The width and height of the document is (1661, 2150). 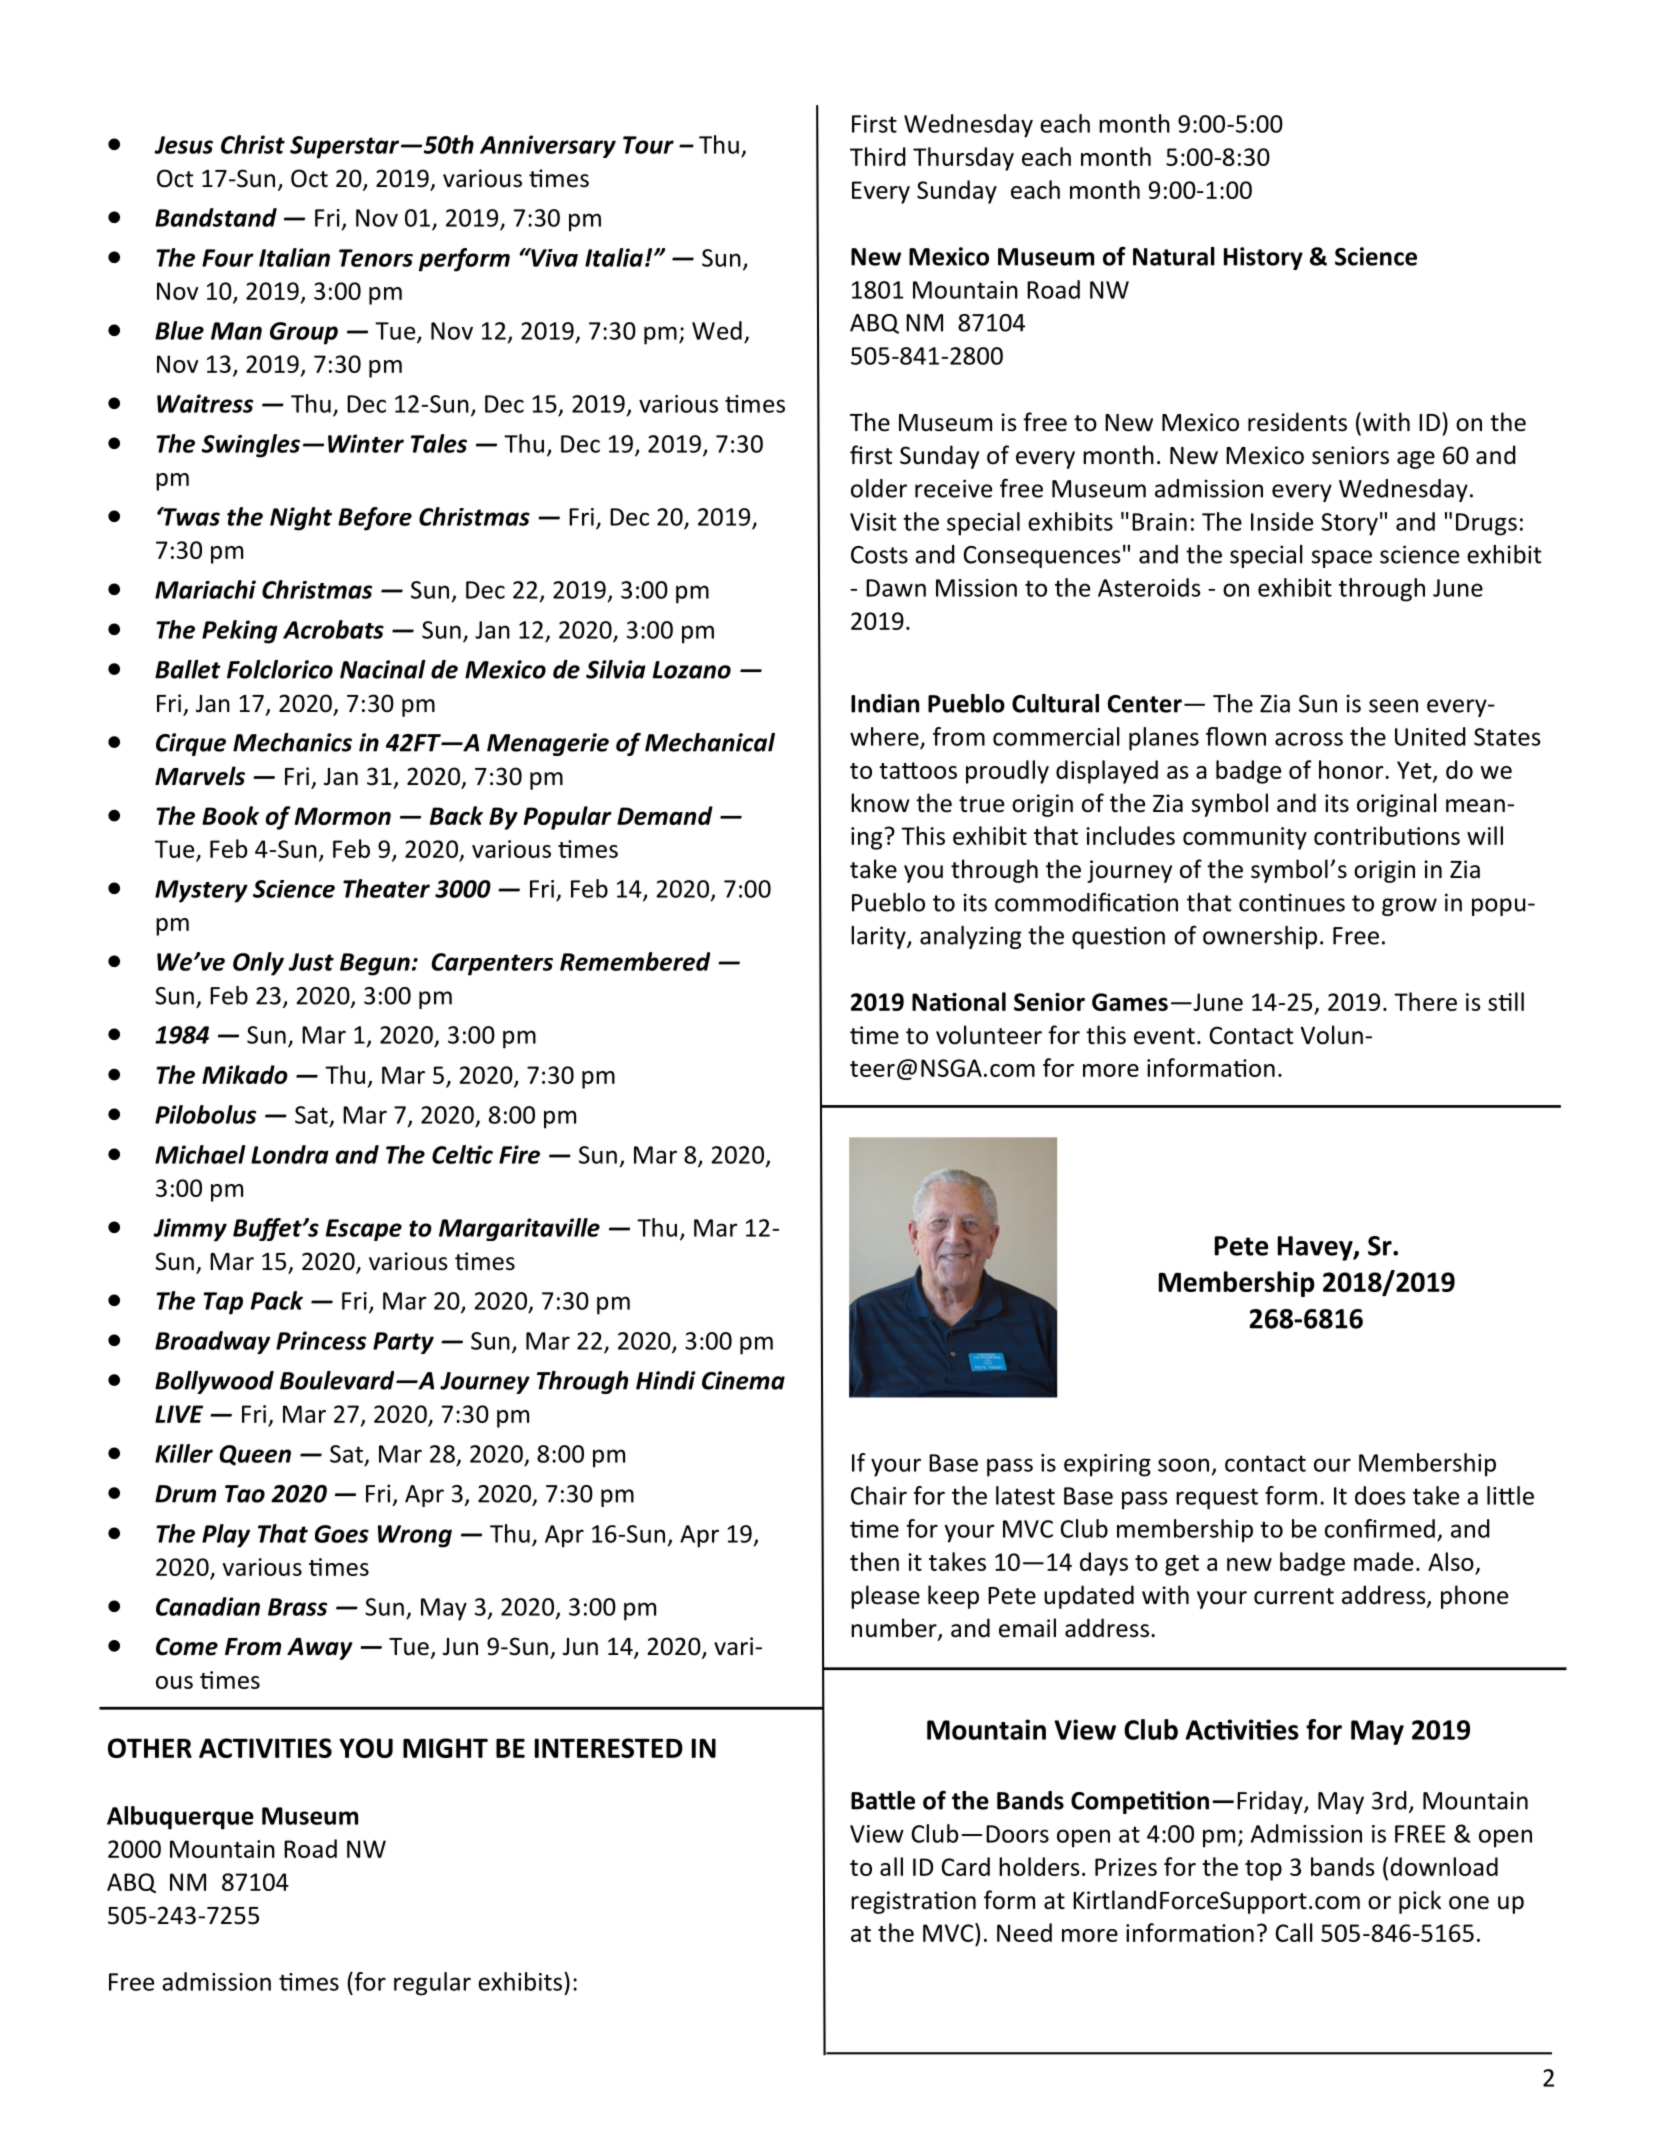 What do you see at coordinates (1342, 559) in the document?
I see `space` at bounding box center [1342, 559].
